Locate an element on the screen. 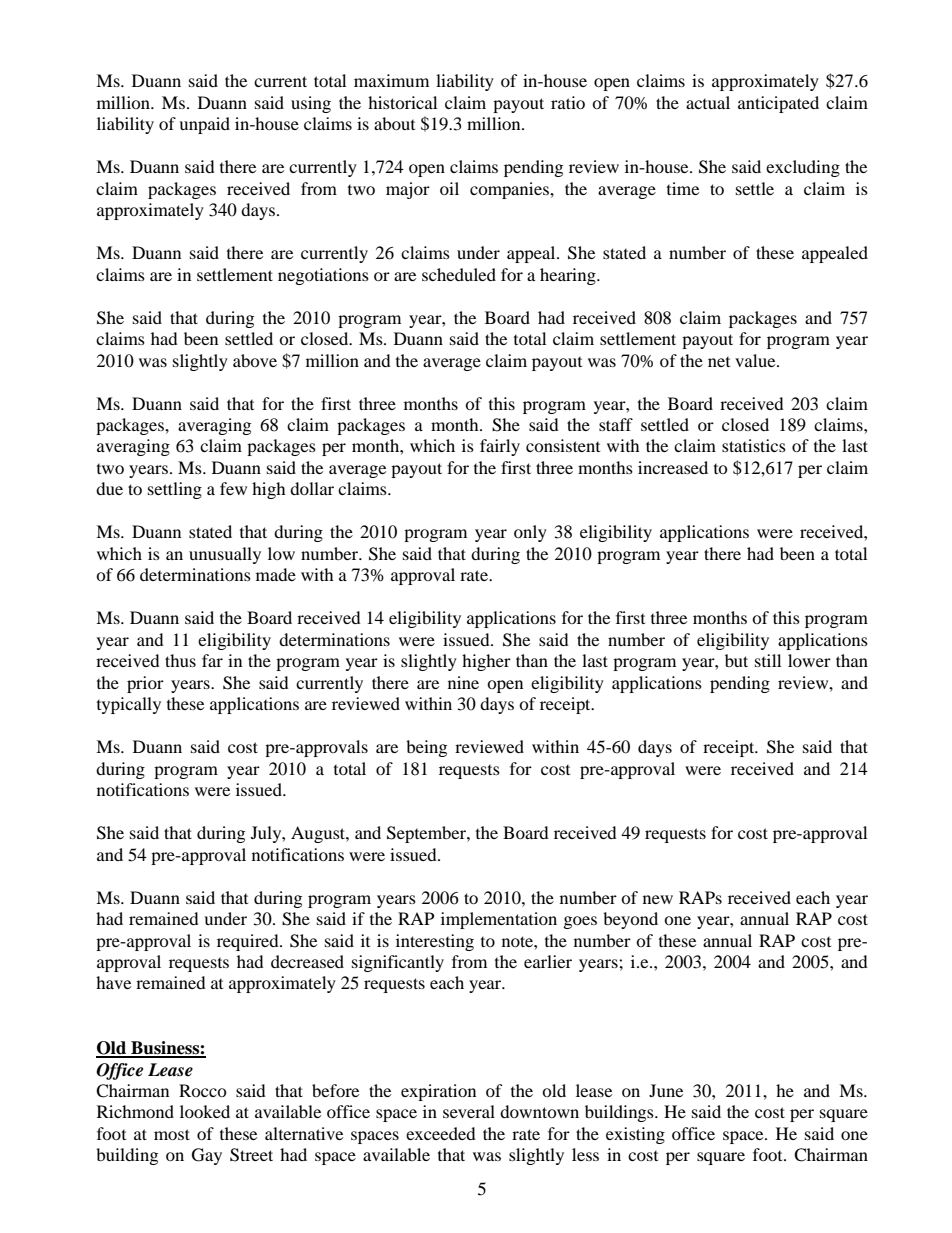 The image size is (952, 1233). nine is located at coordinates (463, 682).
